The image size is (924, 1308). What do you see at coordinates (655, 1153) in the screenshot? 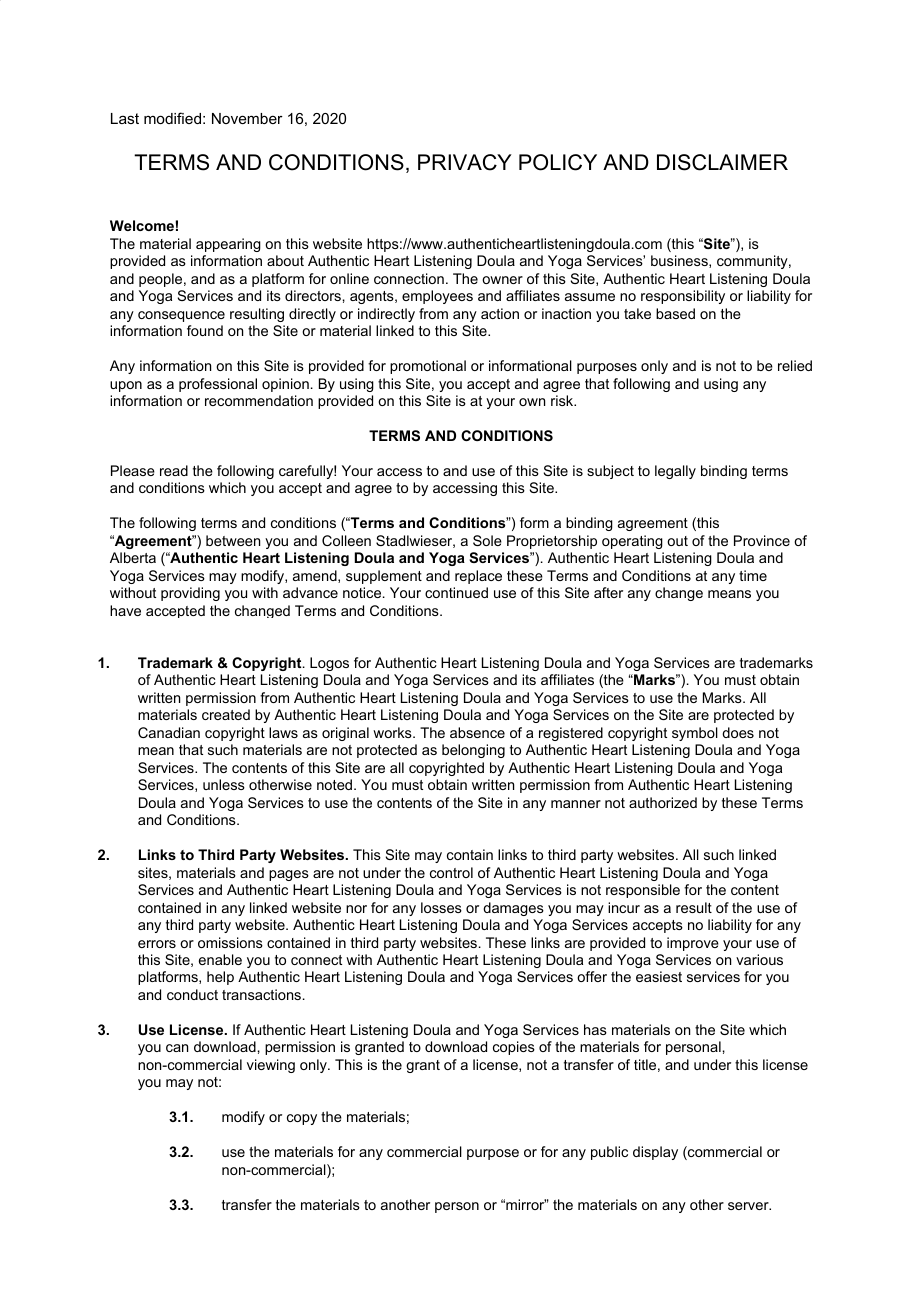
I see `display` at bounding box center [655, 1153].
